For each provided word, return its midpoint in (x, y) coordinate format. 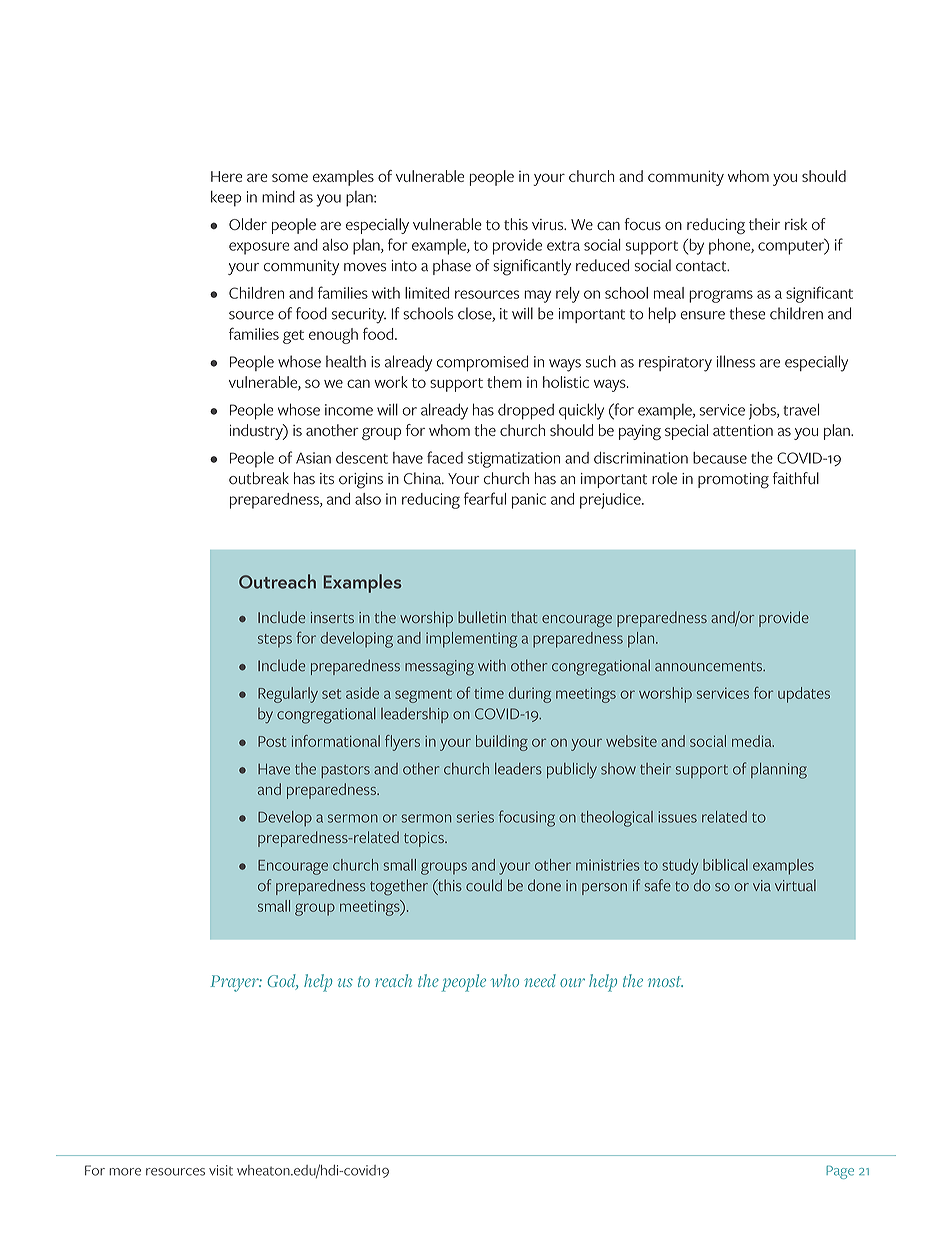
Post (272, 741)
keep (226, 199)
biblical (725, 865)
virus (549, 224)
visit (221, 1170)
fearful (485, 498)
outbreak (259, 478)
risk (796, 224)
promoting (733, 481)
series (475, 817)
